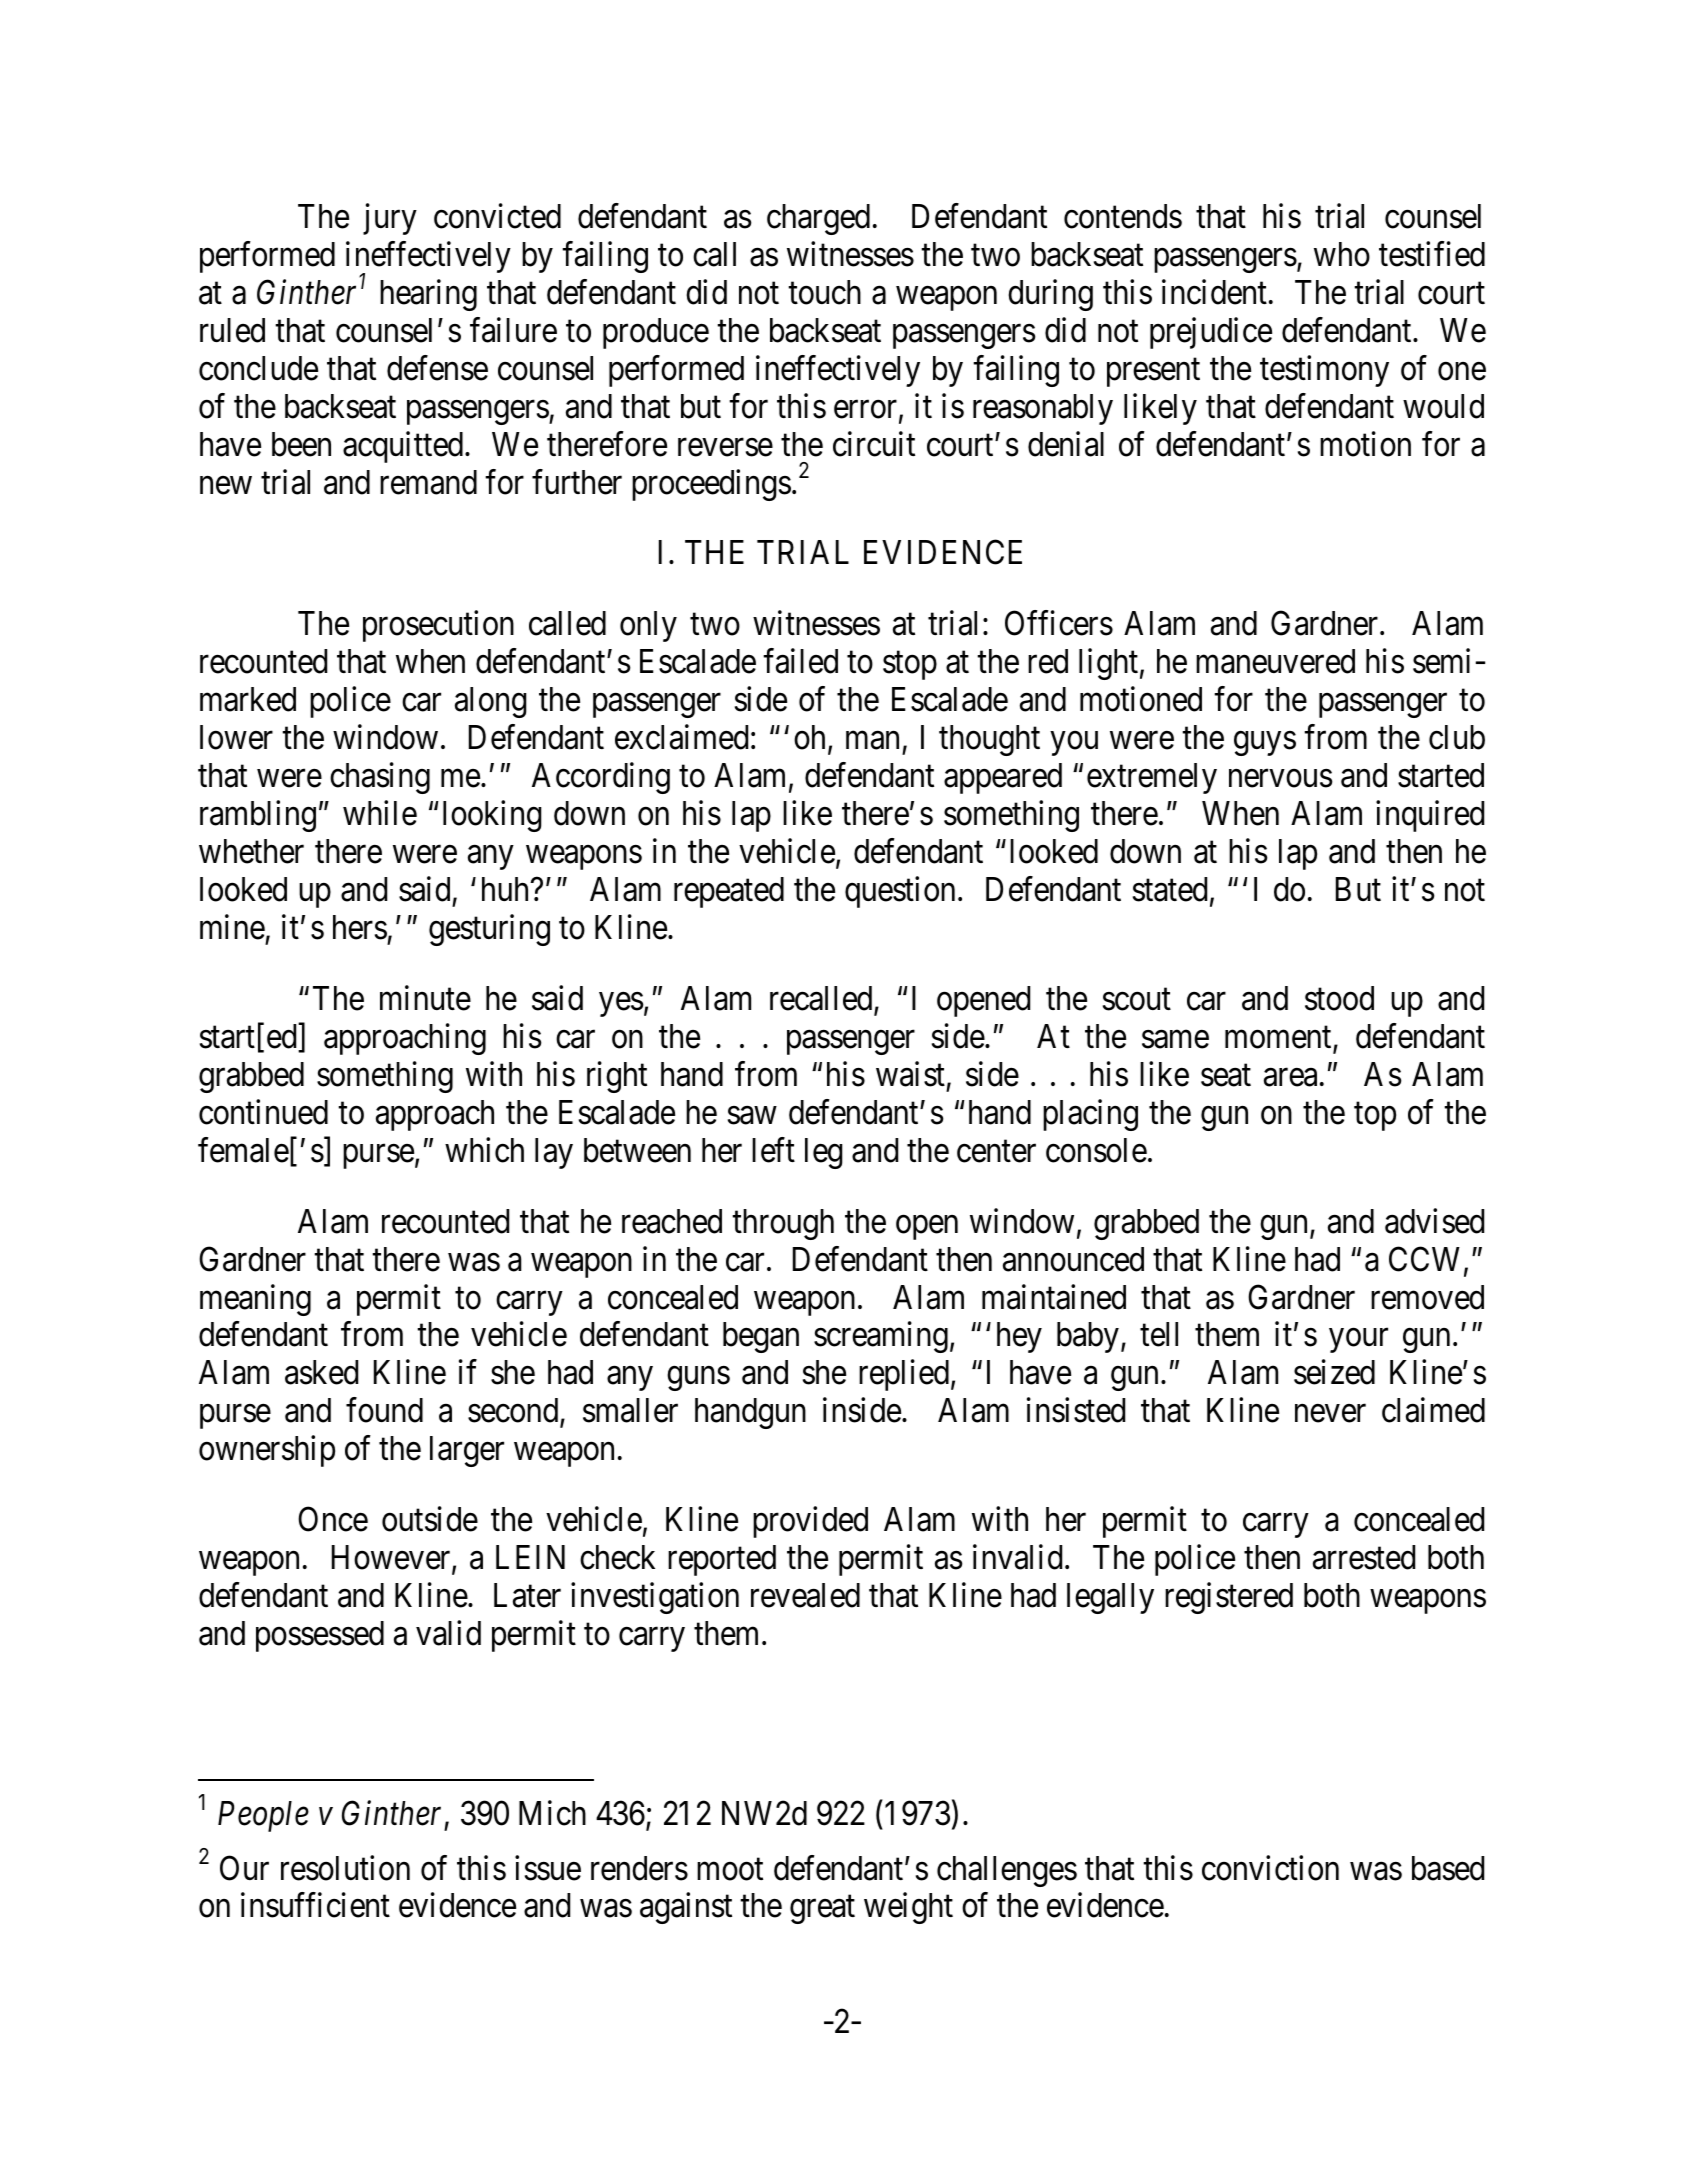  What do you see at coordinates (900, 892) in the screenshot?
I see `question` at bounding box center [900, 892].
